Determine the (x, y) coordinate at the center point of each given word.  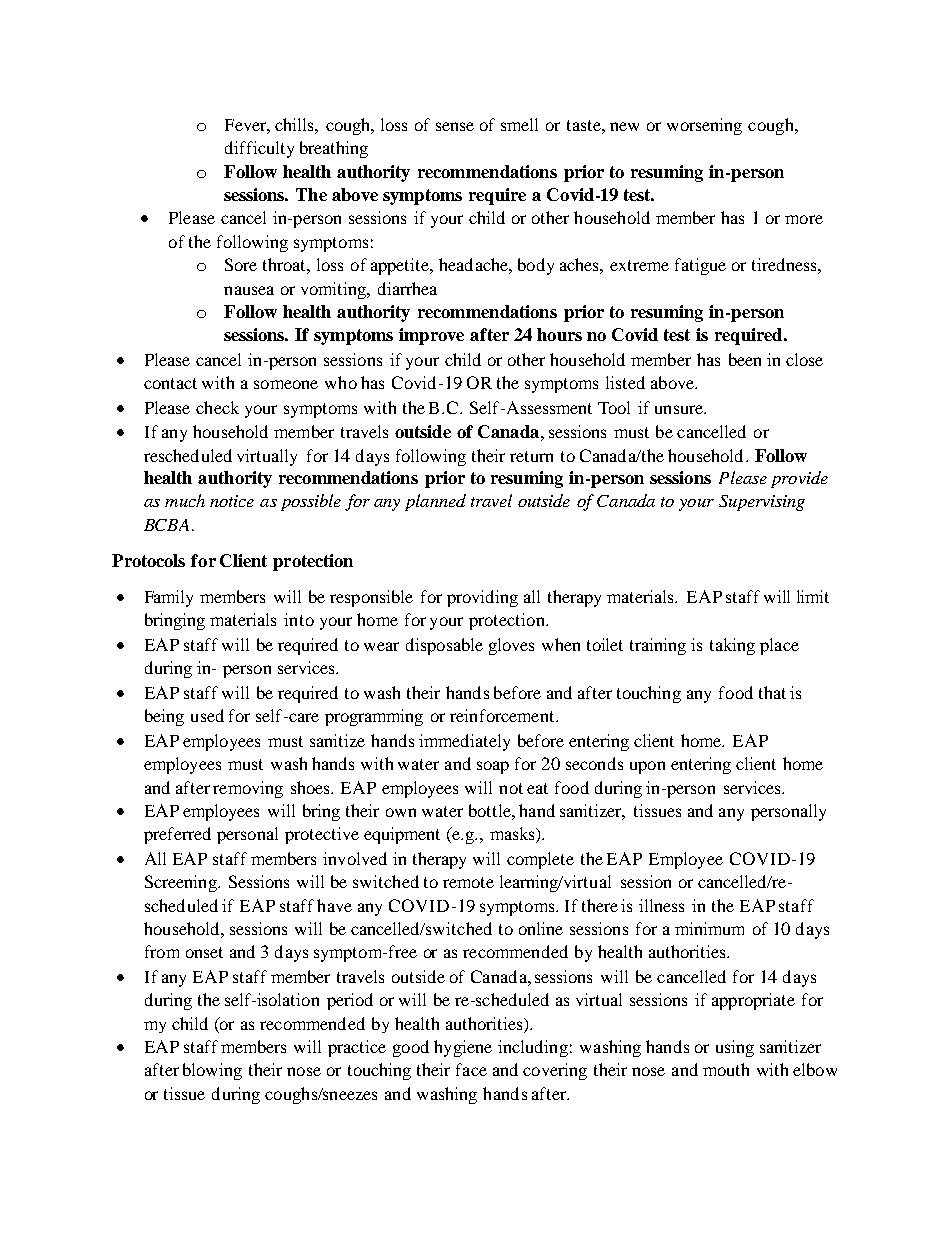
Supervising (762, 503)
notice (232, 501)
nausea (249, 290)
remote (468, 882)
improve (431, 336)
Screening (182, 883)
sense (455, 126)
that (772, 692)
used (207, 715)
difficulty (259, 149)
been (745, 359)
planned (435, 502)
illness (661, 905)
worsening (704, 126)
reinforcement (503, 715)
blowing (212, 1071)
